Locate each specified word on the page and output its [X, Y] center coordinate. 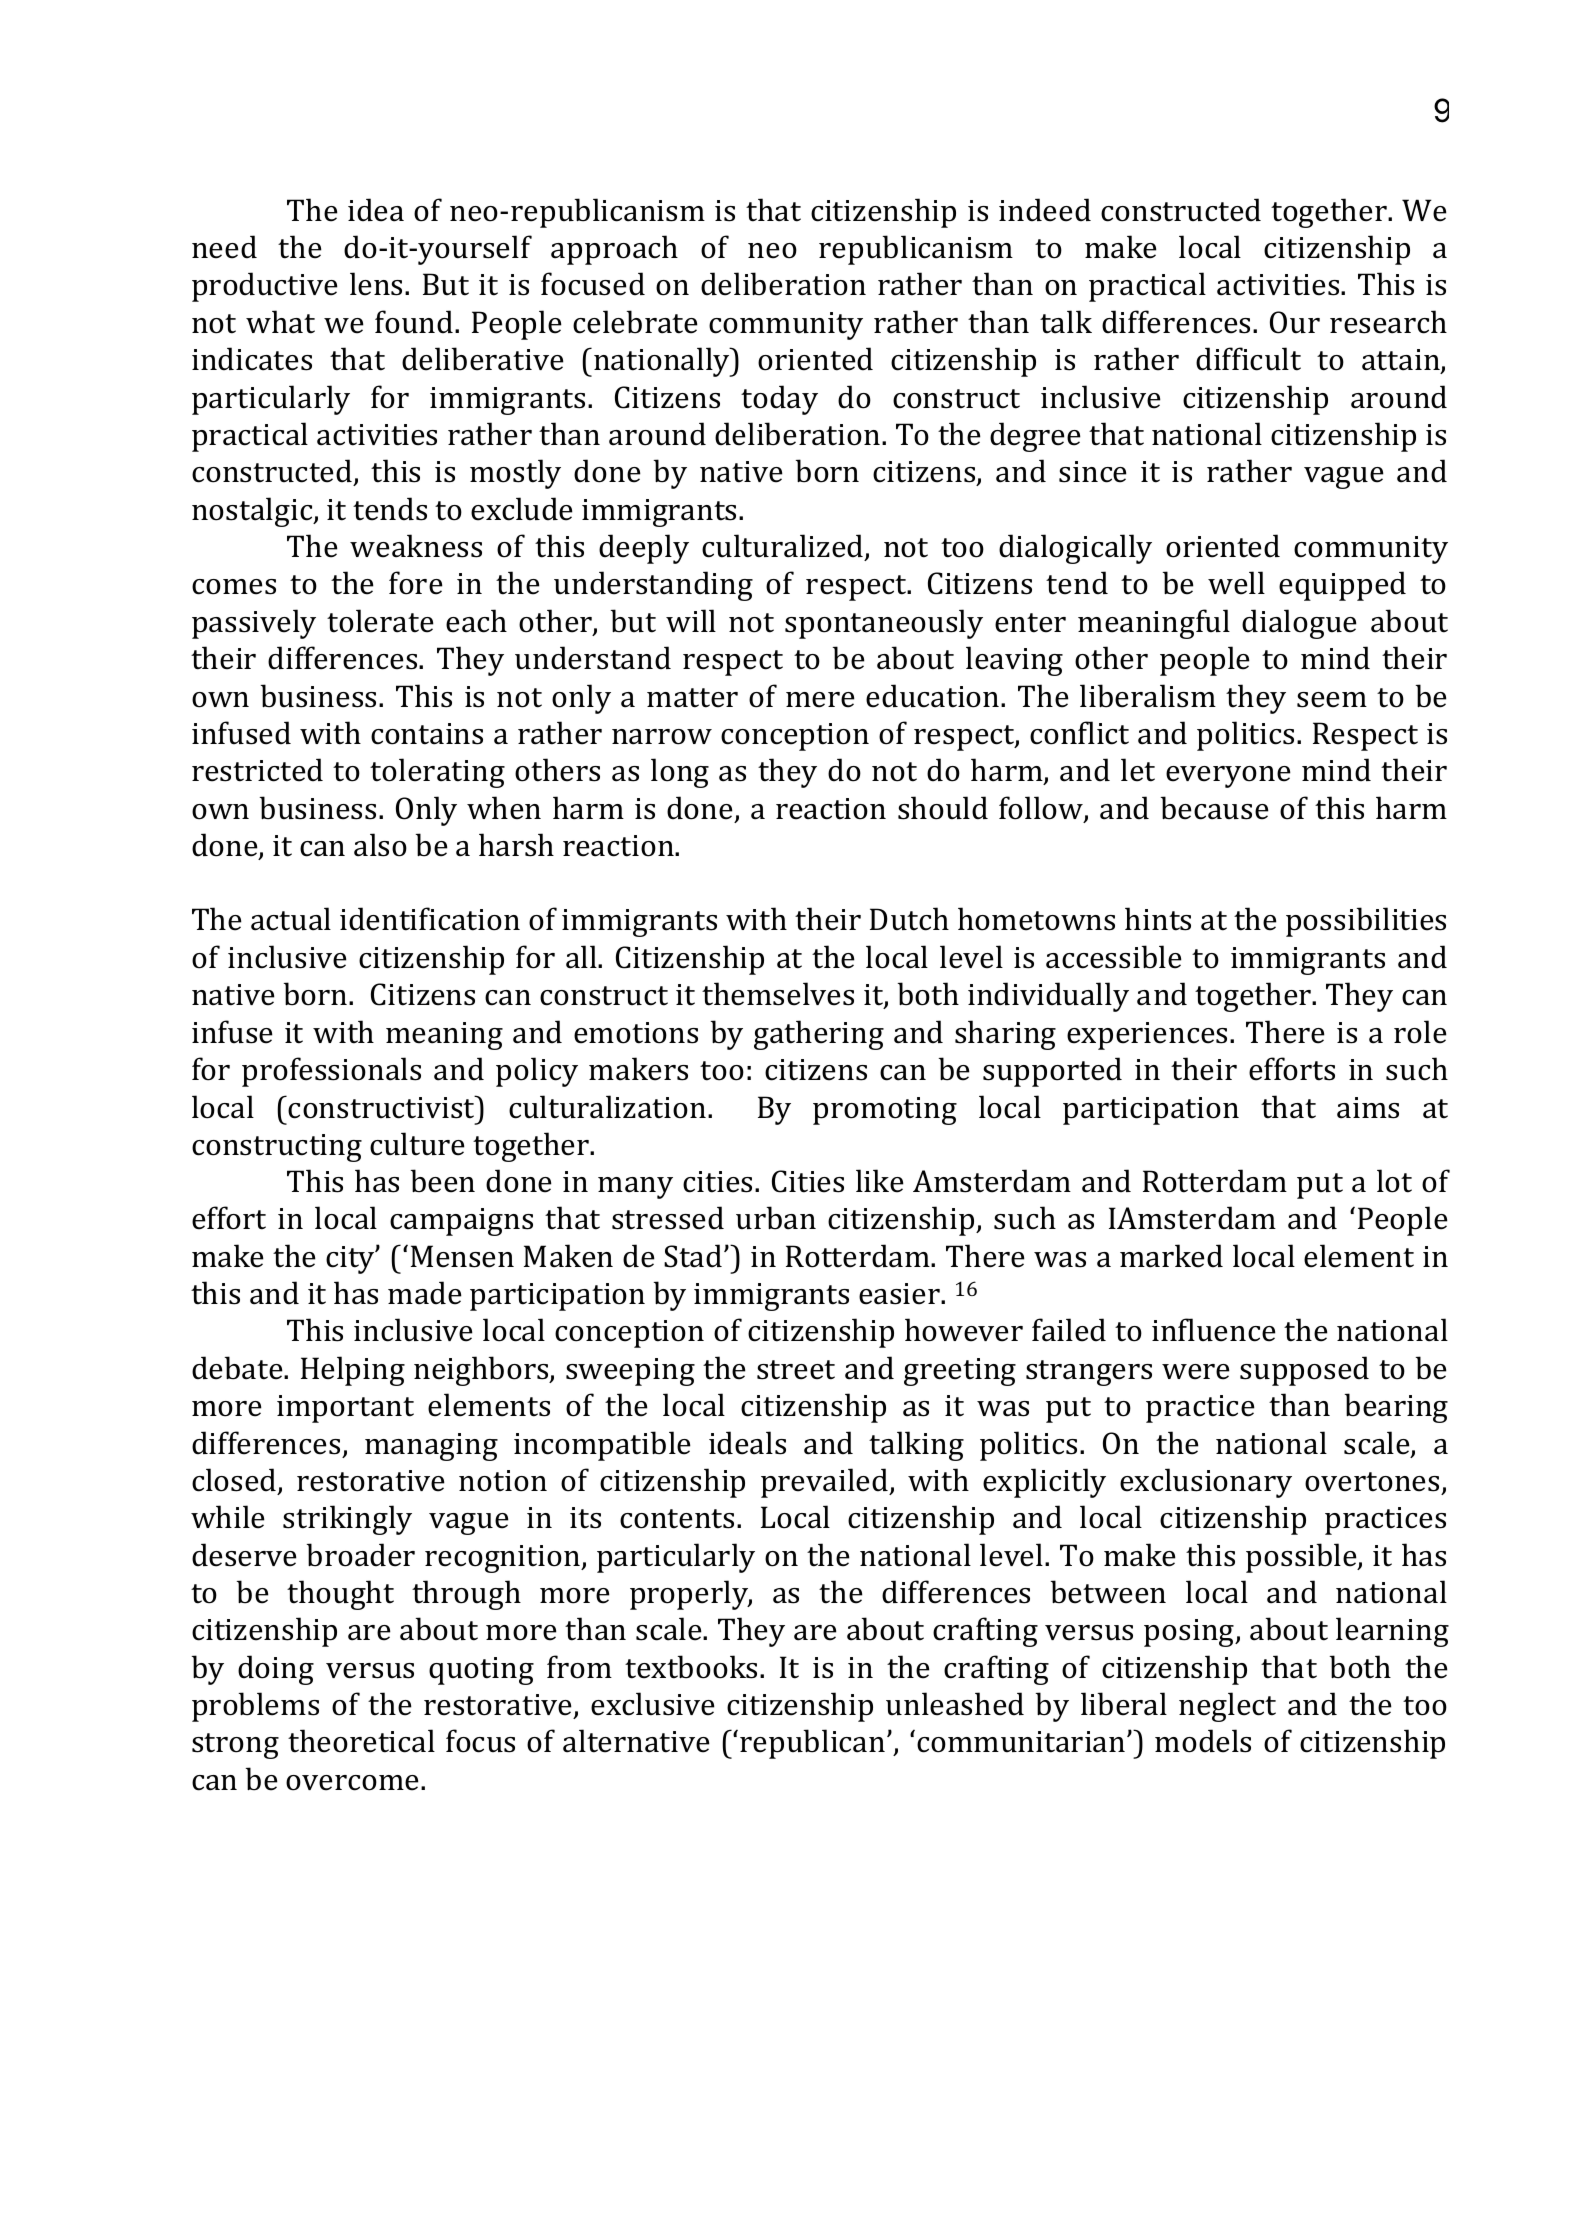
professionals [331, 1072]
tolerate [380, 621]
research [1388, 322]
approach [614, 250]
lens [378, 284]
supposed [1304, 1371]
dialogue [1299, 624]
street [796, 1370]
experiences [1147, 1036]
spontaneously [884, 624]
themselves [778, 994]
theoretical [361, 1741]
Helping [353, 1371]
